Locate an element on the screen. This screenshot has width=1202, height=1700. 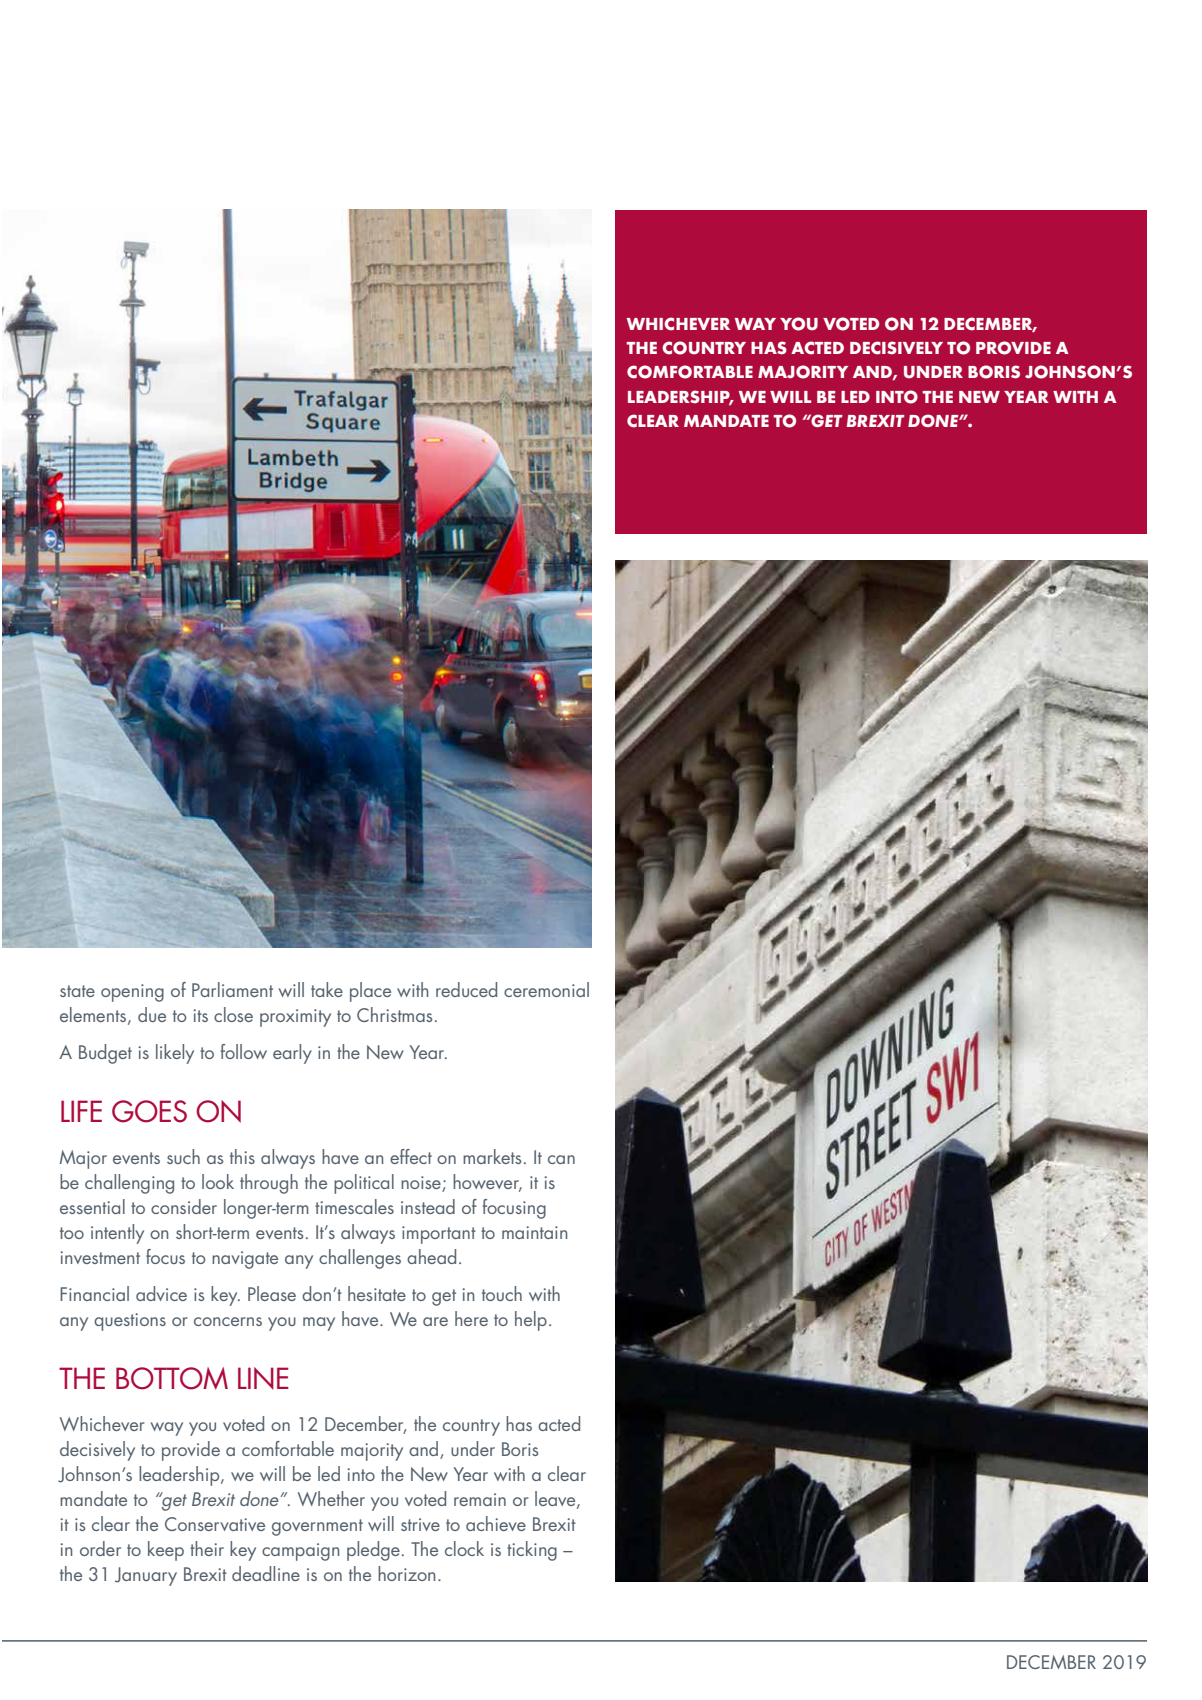
this is located at coordinates (242, 1156).
